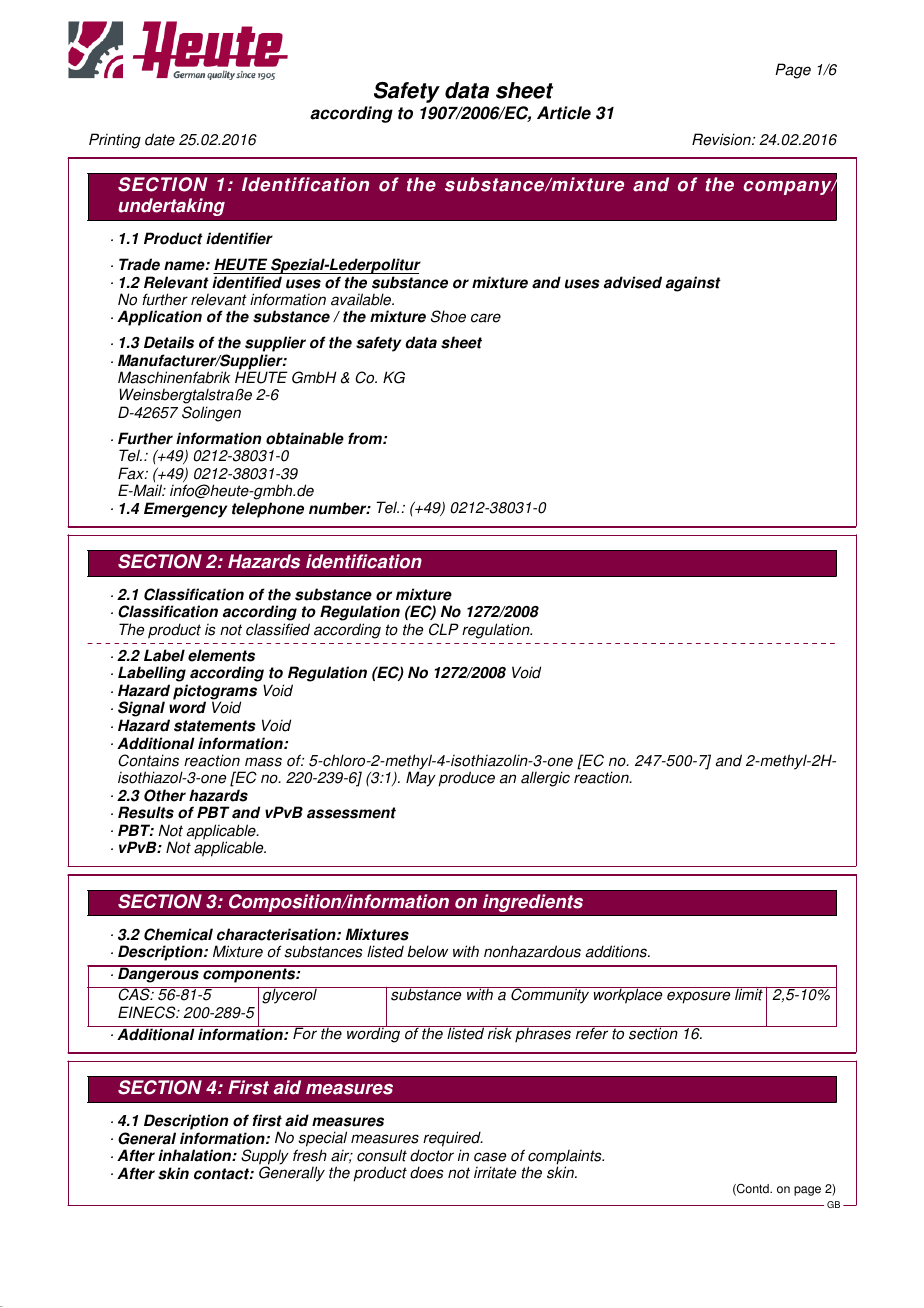 The width and height of the document is (924, 1308). What do you see at coordinates (545, 779) in the document?
I see `allergic` at bounding box center [545, 779].
